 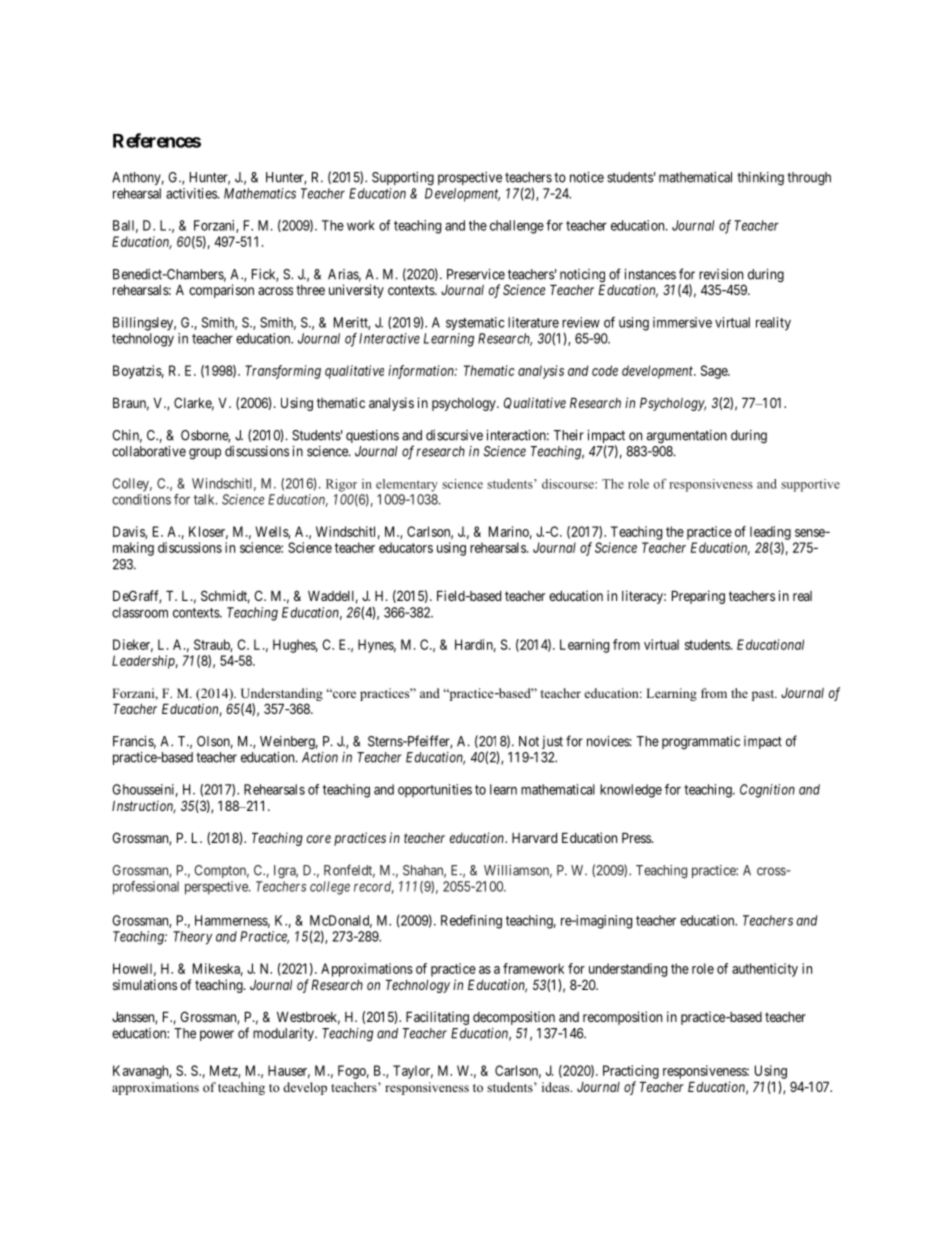 I want to click on educators, so click(x=406, y=547).
